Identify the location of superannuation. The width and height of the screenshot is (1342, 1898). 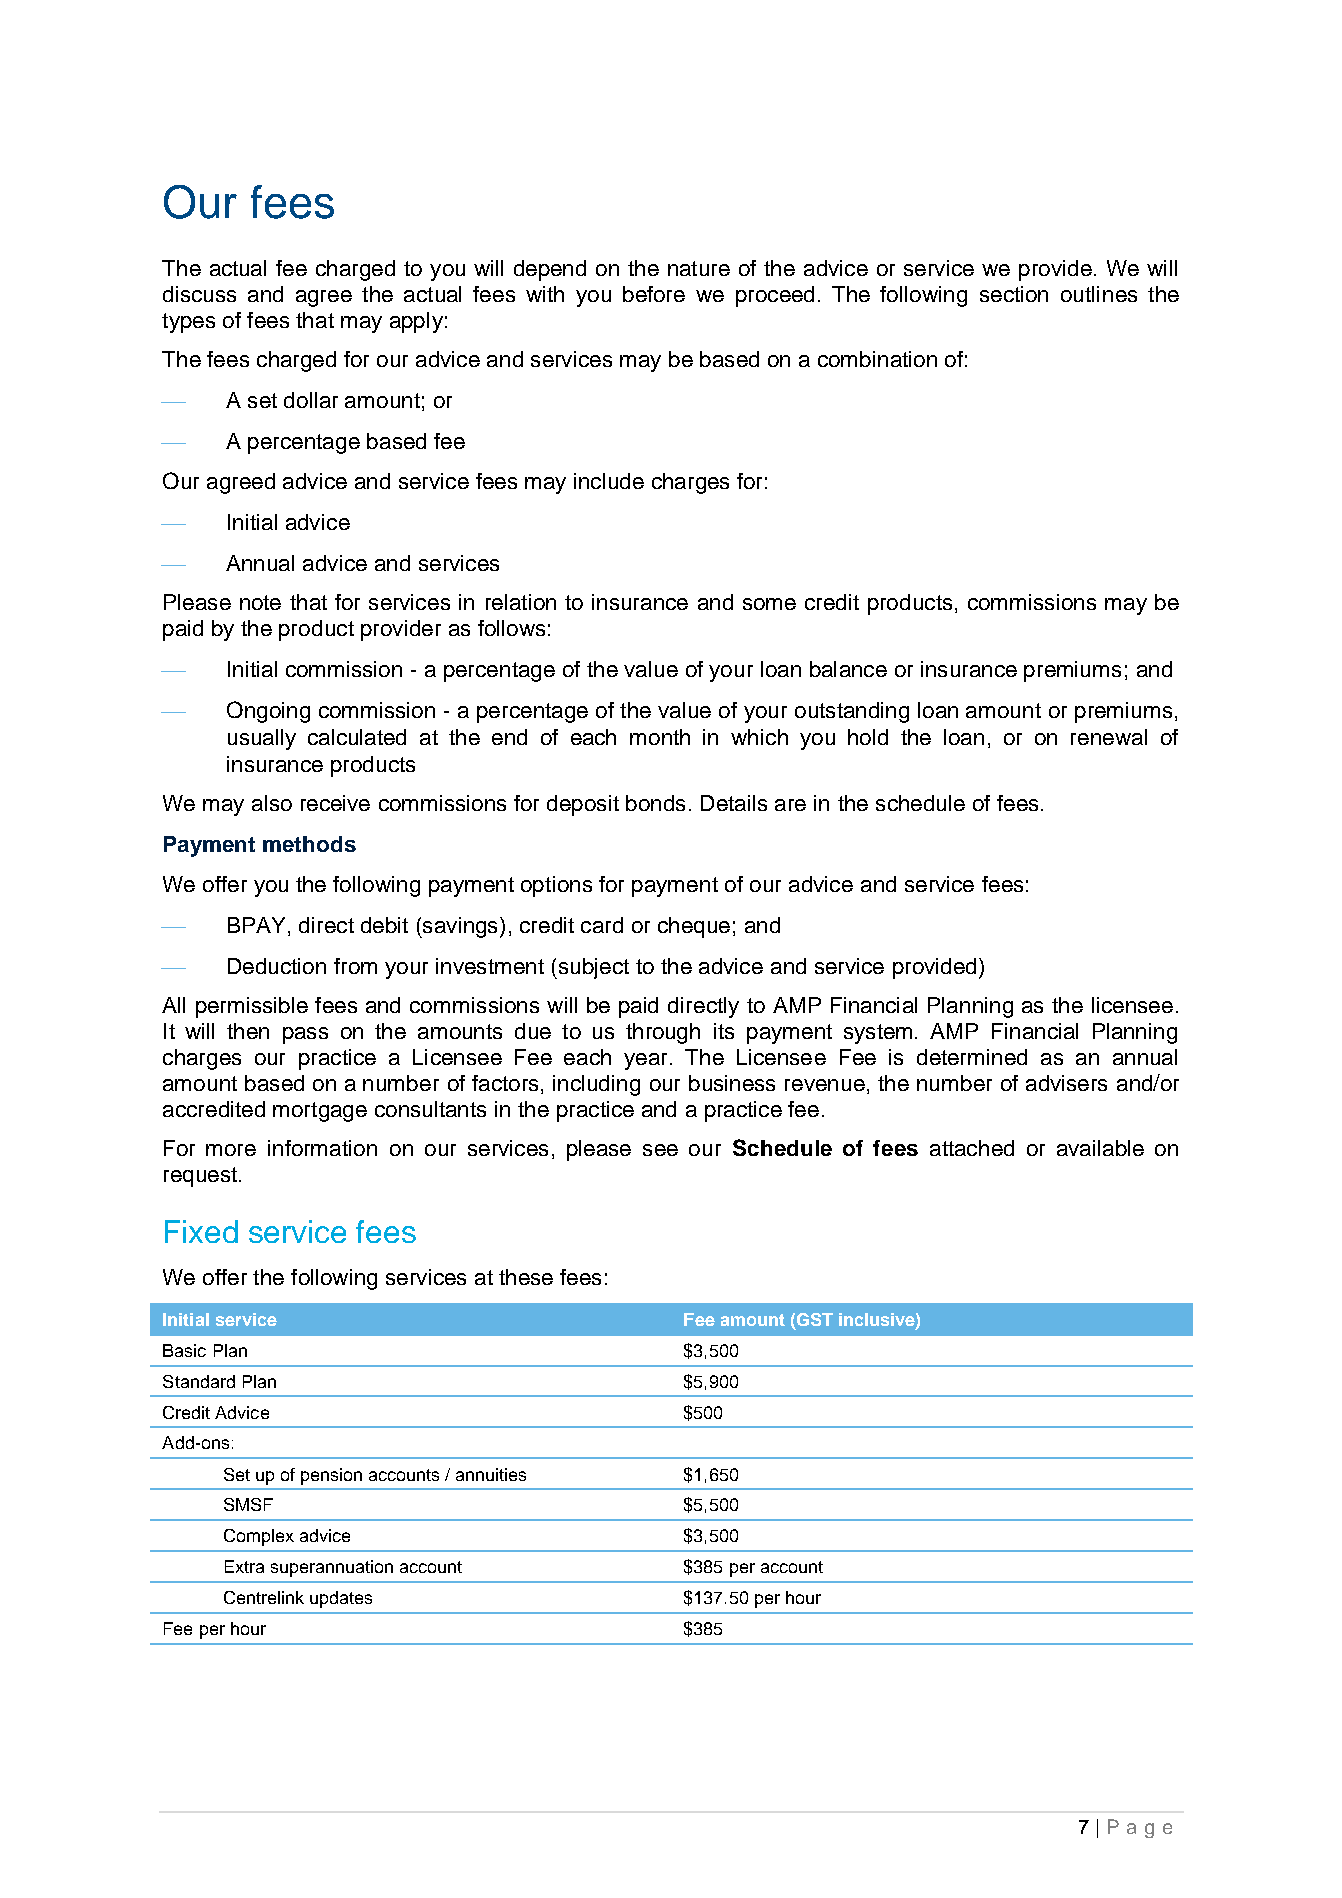
(332, 1568).
